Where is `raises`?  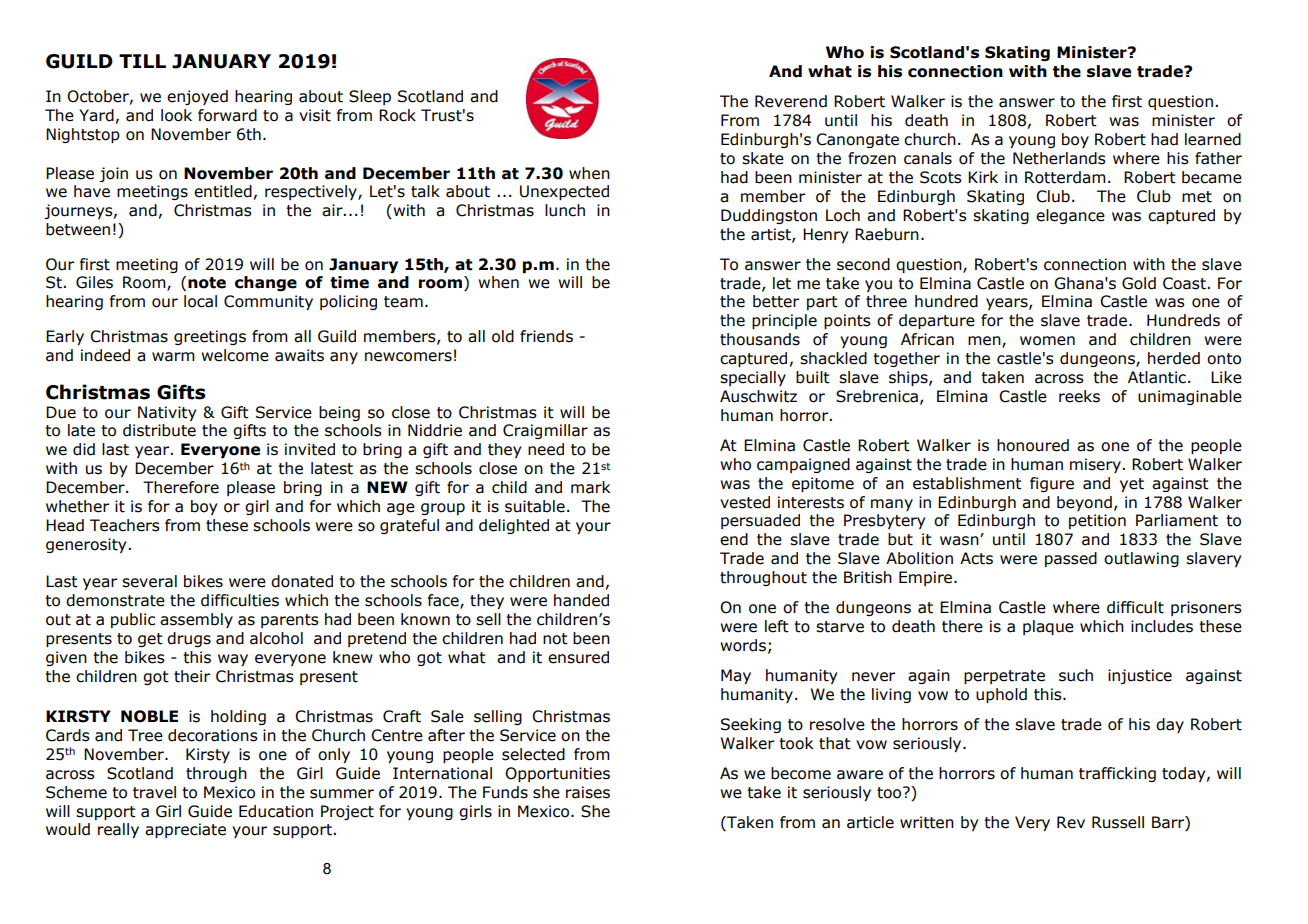
raises is located at coordinates (588, 792).
